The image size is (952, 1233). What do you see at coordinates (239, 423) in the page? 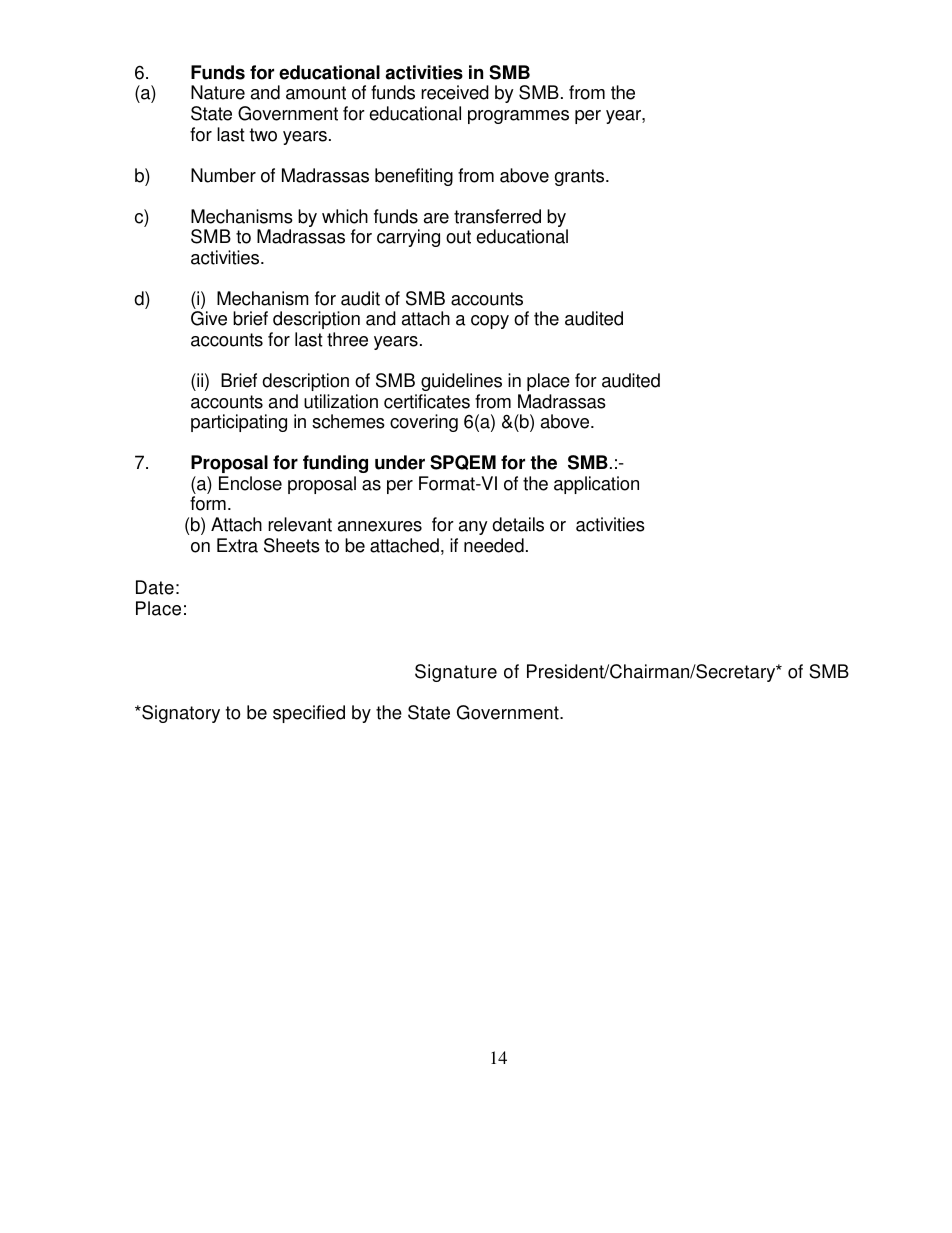
I see `participating` at bounding box center [239, 423].
